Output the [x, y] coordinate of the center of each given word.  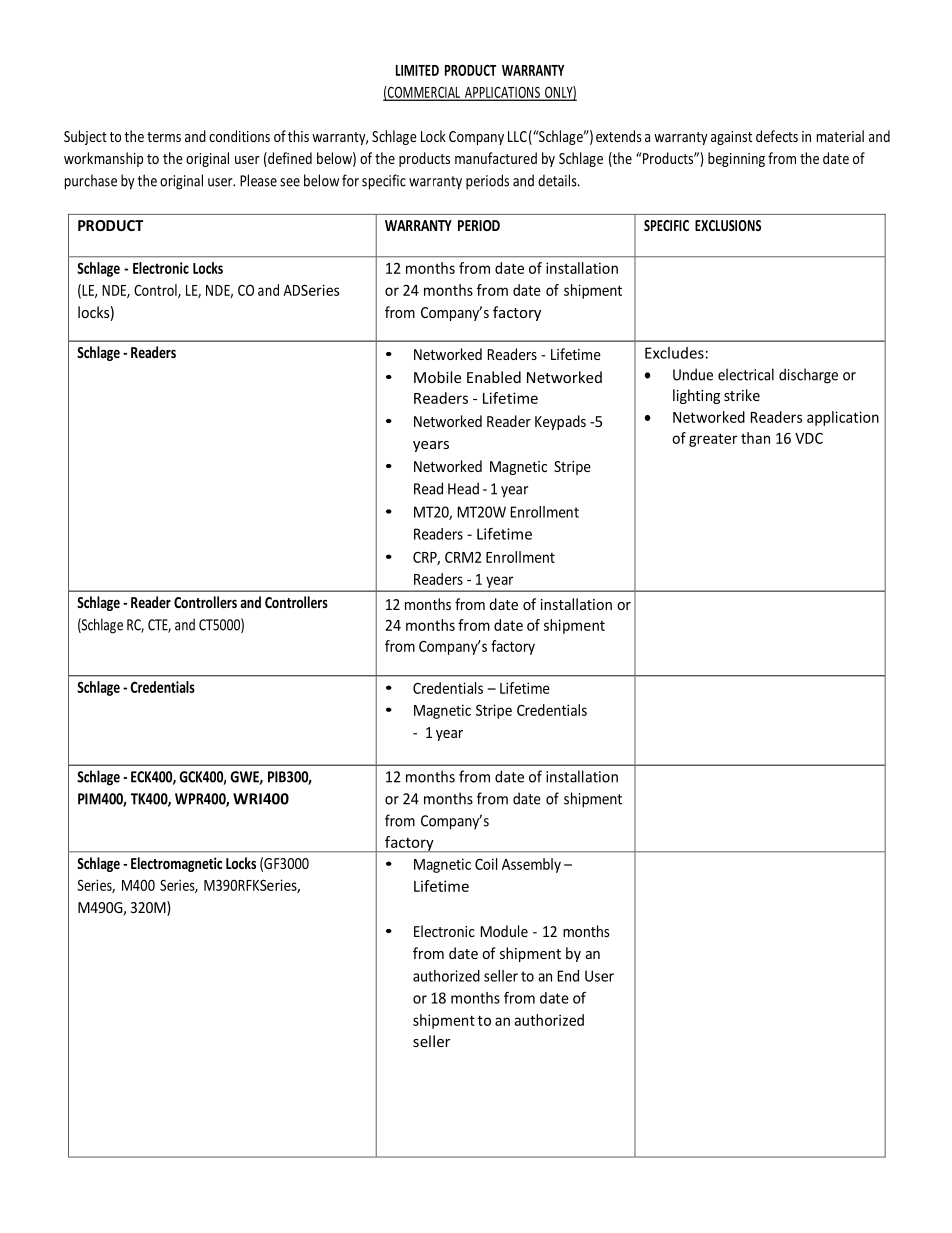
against [731, 138]
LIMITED [417, 70]
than [755, 438]
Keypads [560, 422]
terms [164, 137]
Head [463, 488]
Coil [486, 864]
